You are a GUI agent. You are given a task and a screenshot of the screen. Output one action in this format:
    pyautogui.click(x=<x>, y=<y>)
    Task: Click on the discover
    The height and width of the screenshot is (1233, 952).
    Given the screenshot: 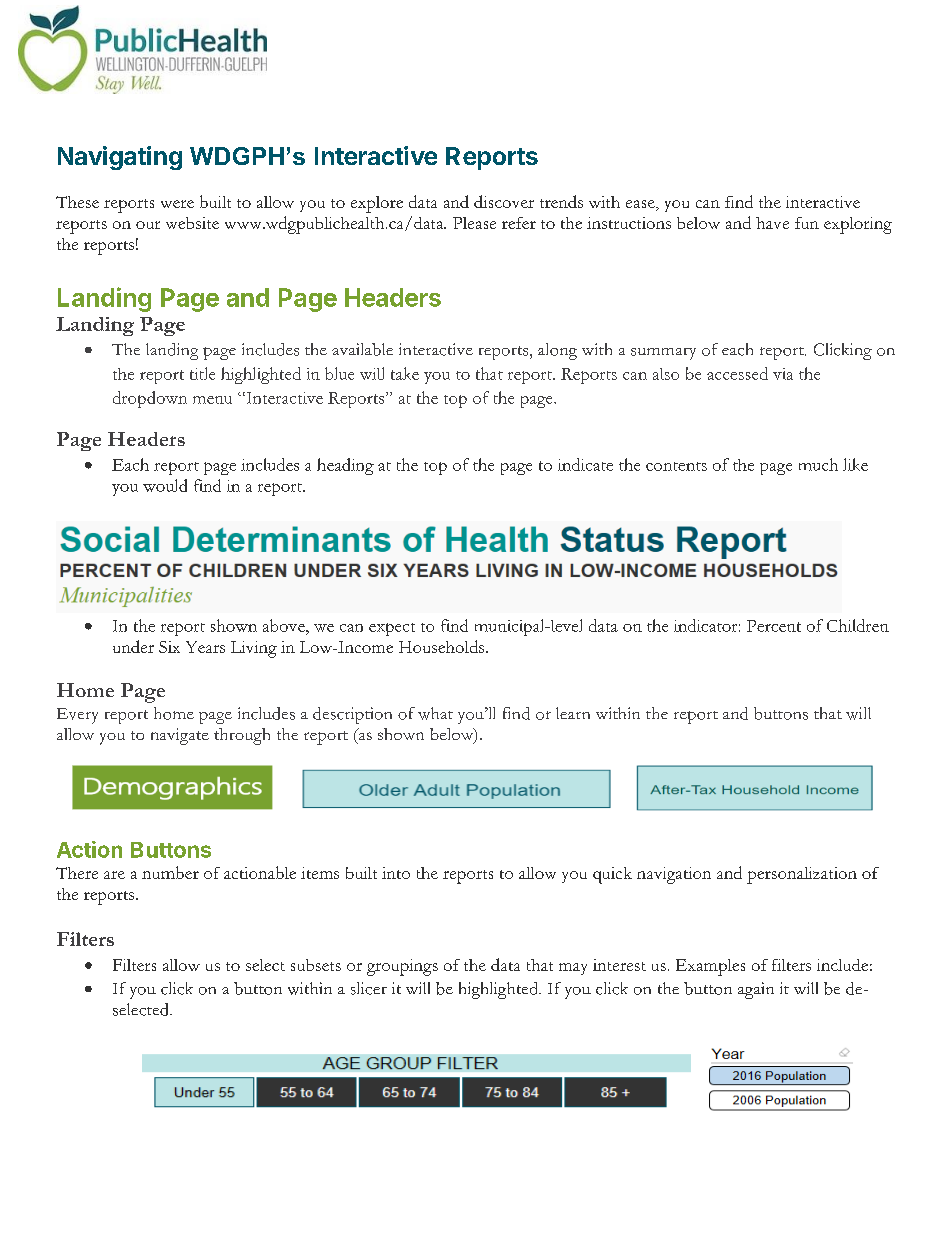 What is the action you would take?
    pyautogui.click(x=504, y=201)
